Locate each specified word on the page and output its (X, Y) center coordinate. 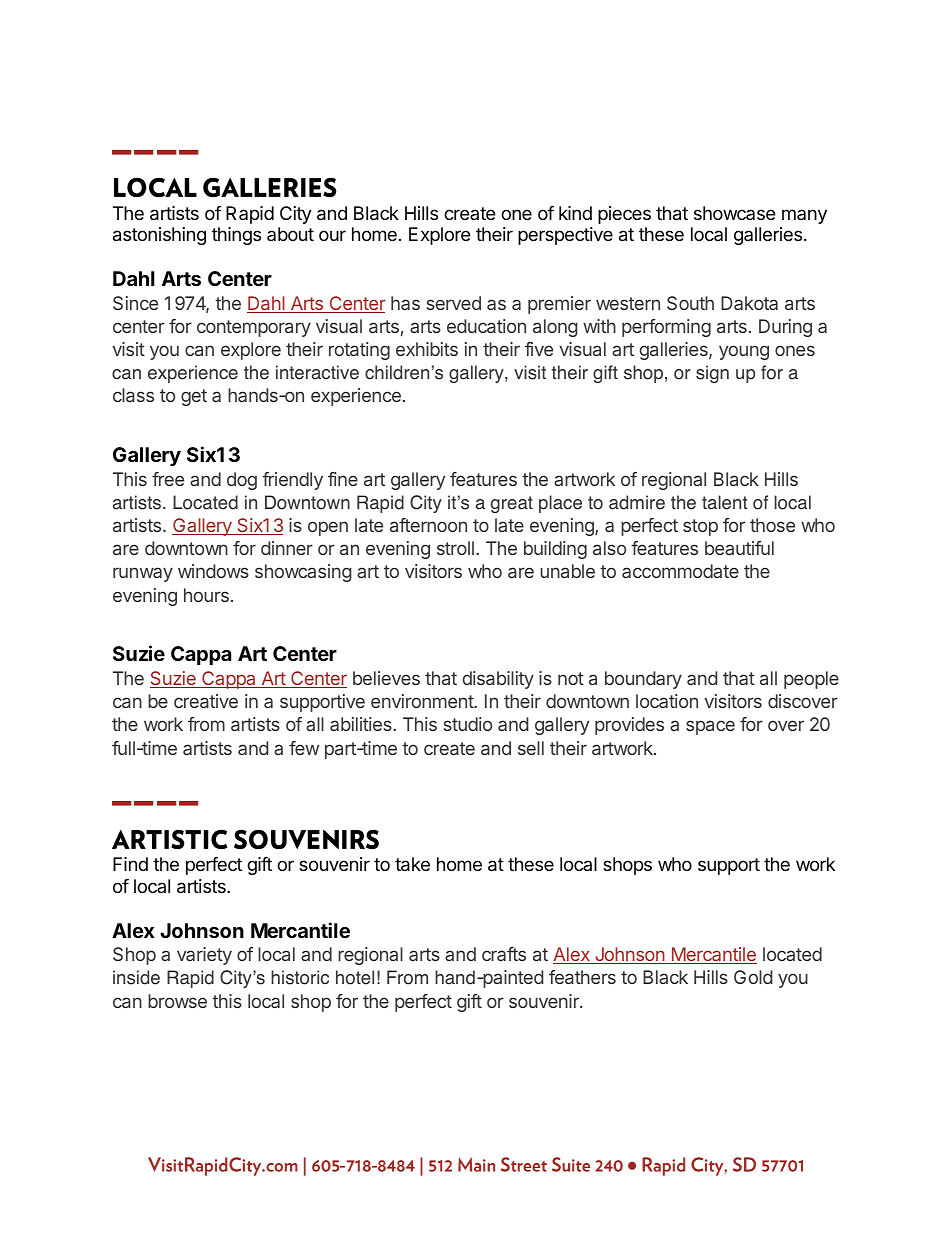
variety (204, 956)
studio (468, 724)
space (710, 727)
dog (242, 481)
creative (206, 701)
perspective (565, 236)
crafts (504, 954)
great (512, 504)
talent (725, 502)
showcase (734, 213)
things (236, 236)
